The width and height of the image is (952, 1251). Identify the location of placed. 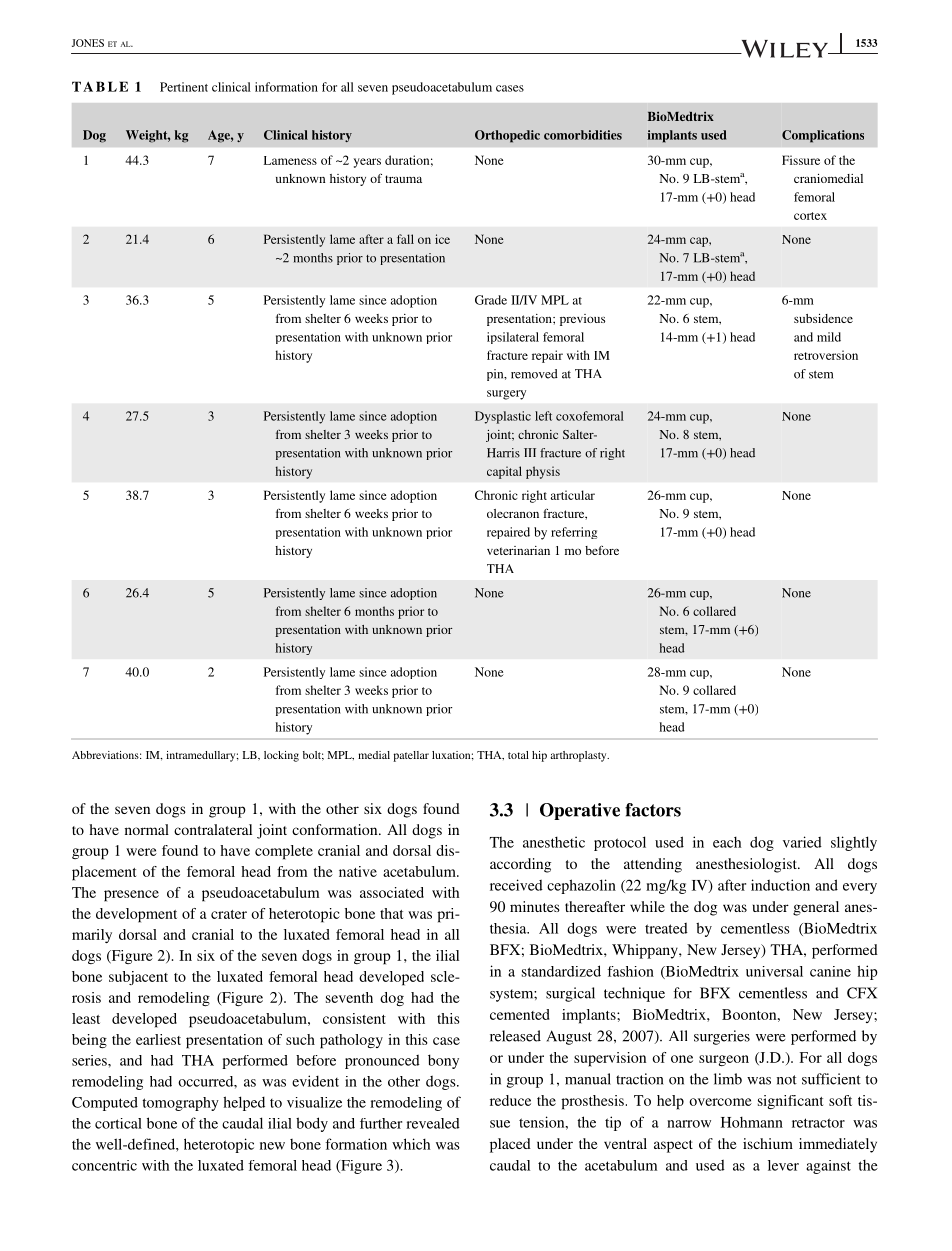
(510, 1145).
